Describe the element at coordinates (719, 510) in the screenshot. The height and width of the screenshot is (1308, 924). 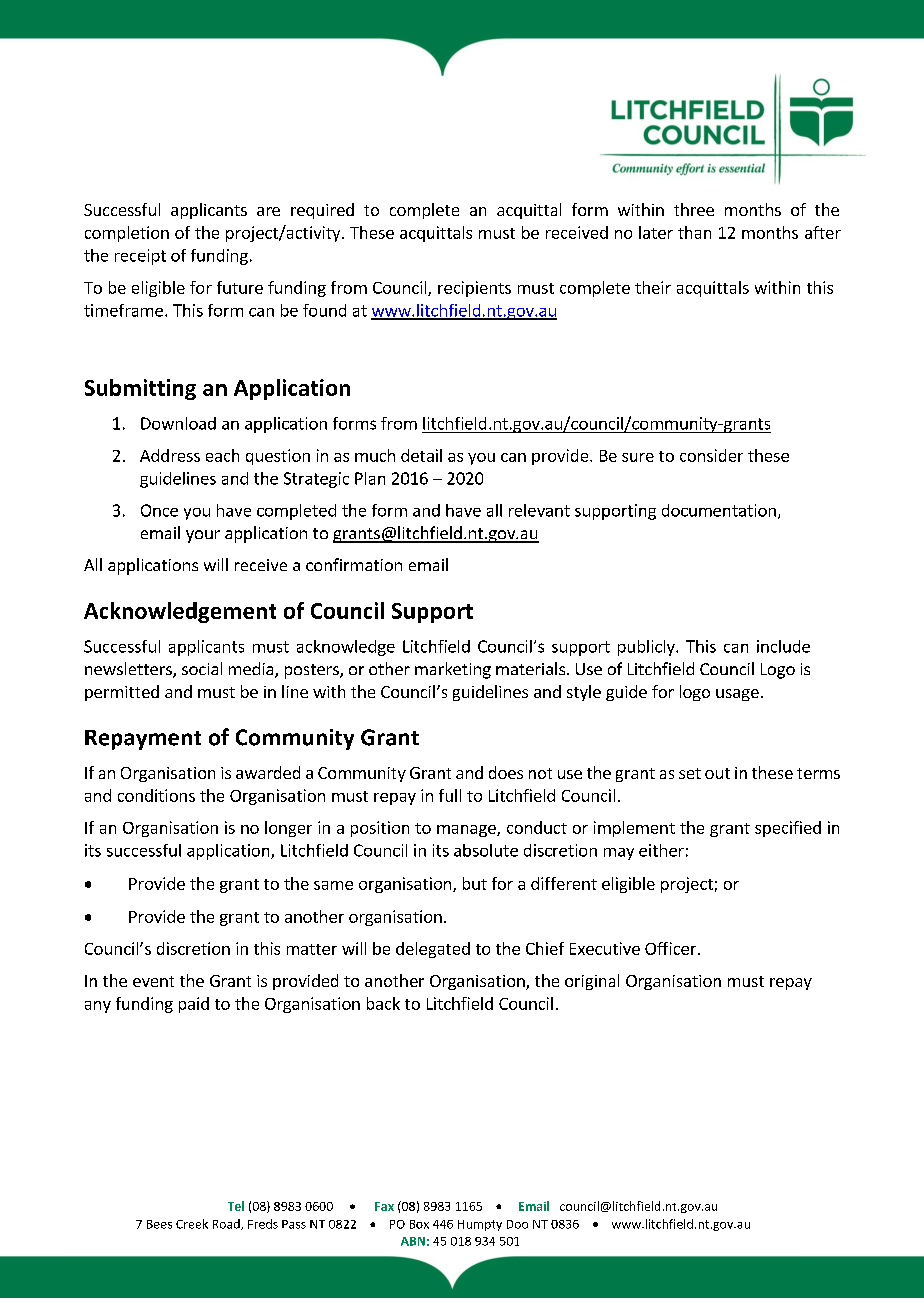
I see `documentation` at that location.
